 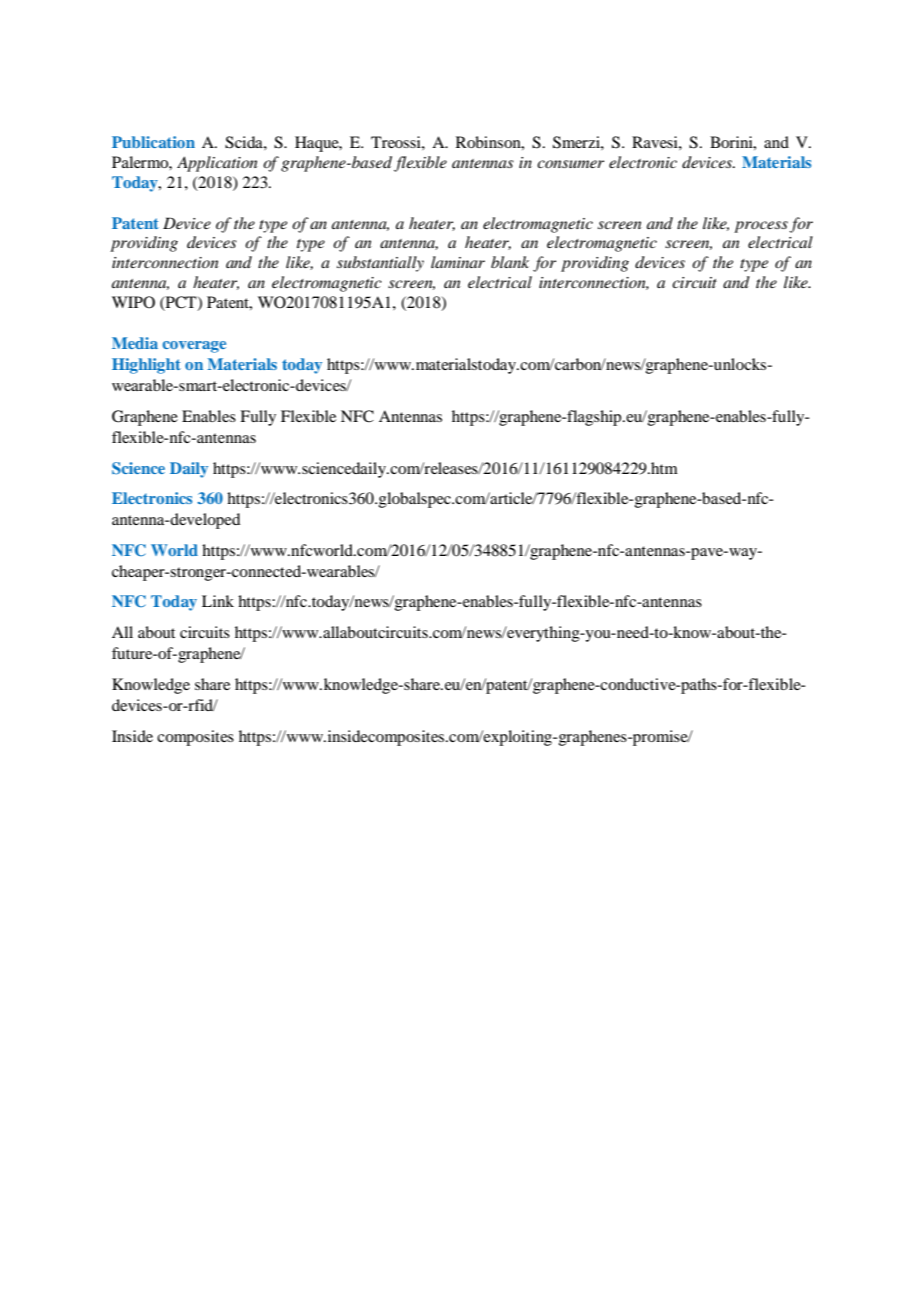 I want to click on Media, so click(x=135, y=343).
